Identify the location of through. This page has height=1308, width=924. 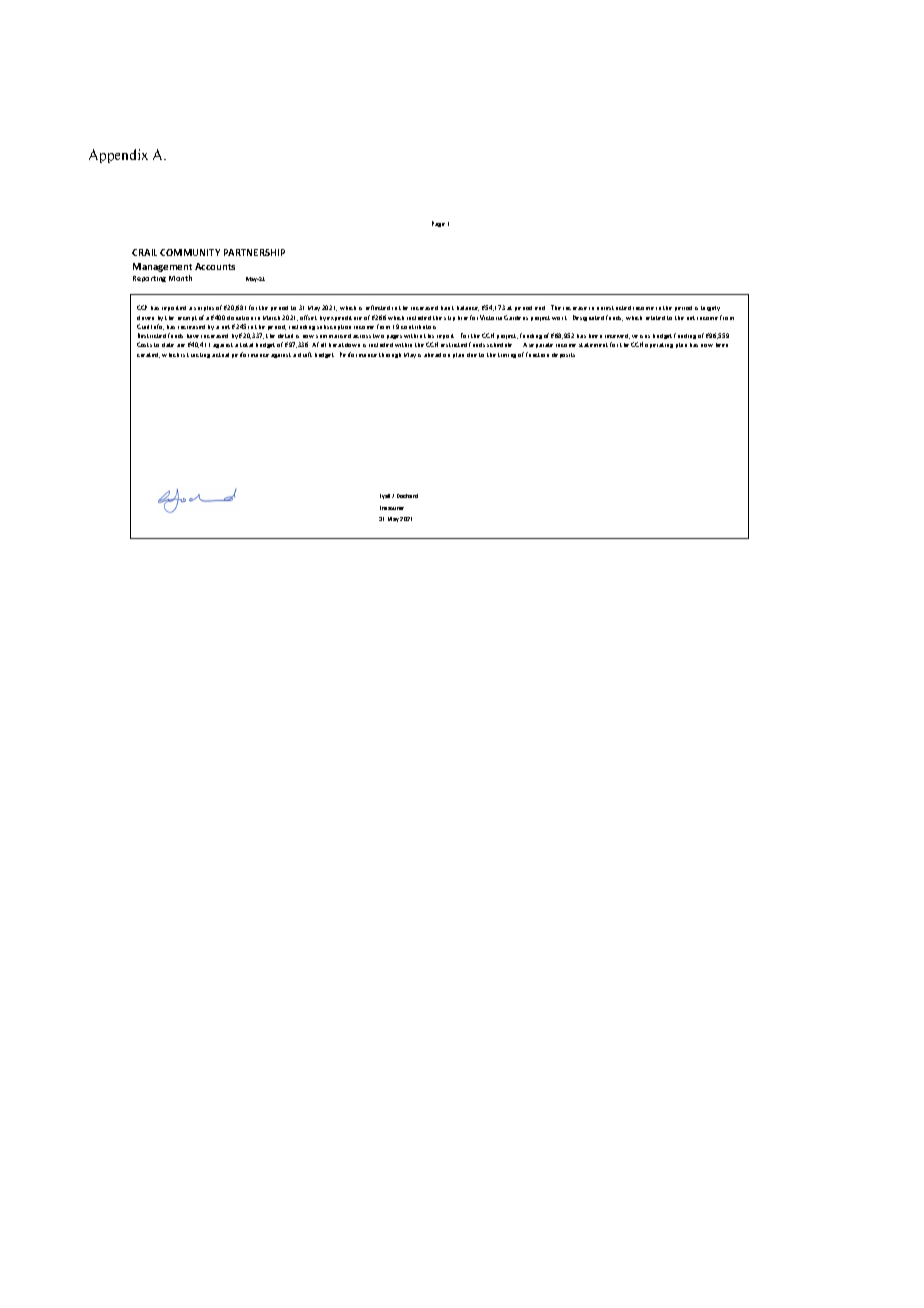
(390, 355).
